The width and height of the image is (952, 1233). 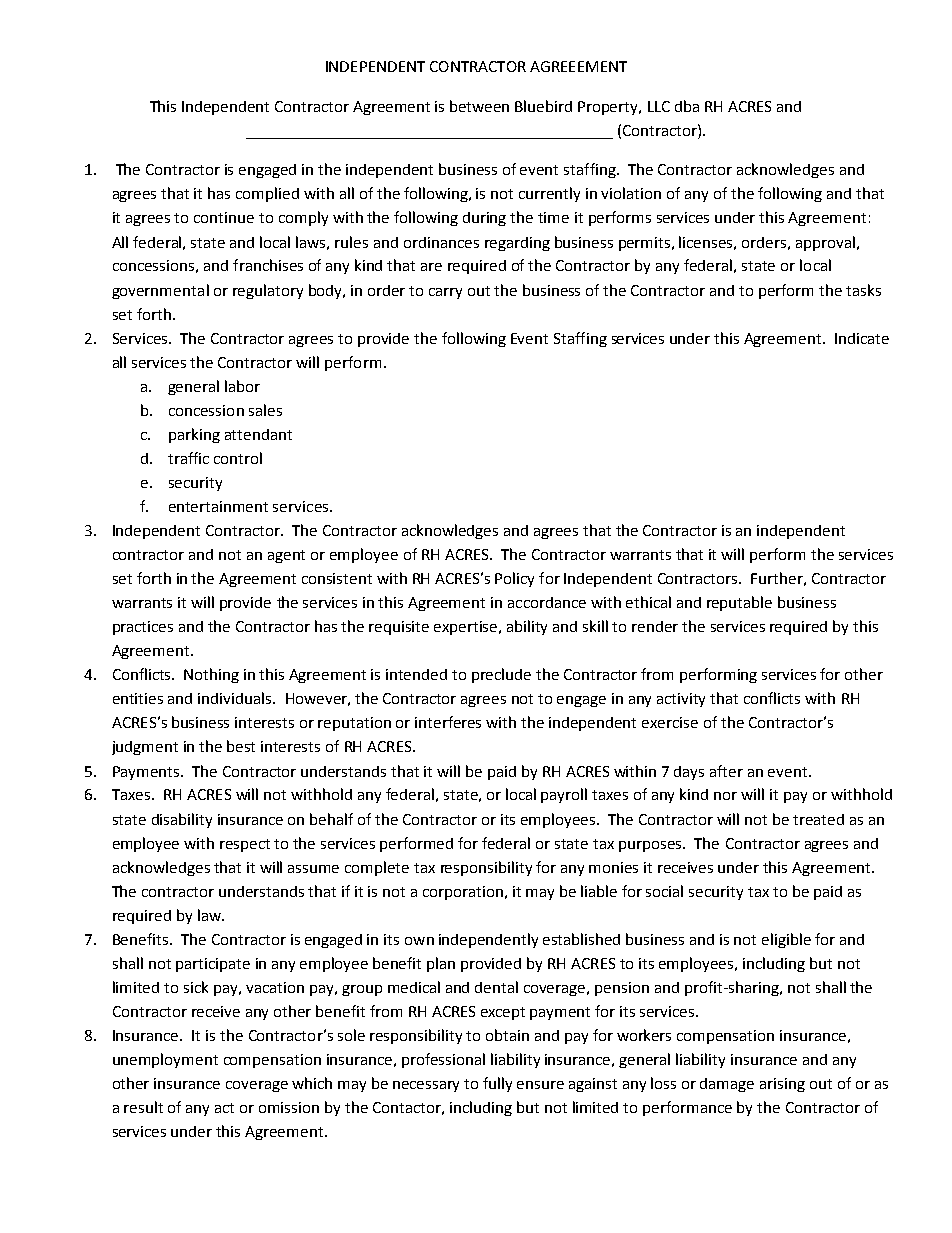 I want to click on unemployment, so click(x=165, y=1060).
